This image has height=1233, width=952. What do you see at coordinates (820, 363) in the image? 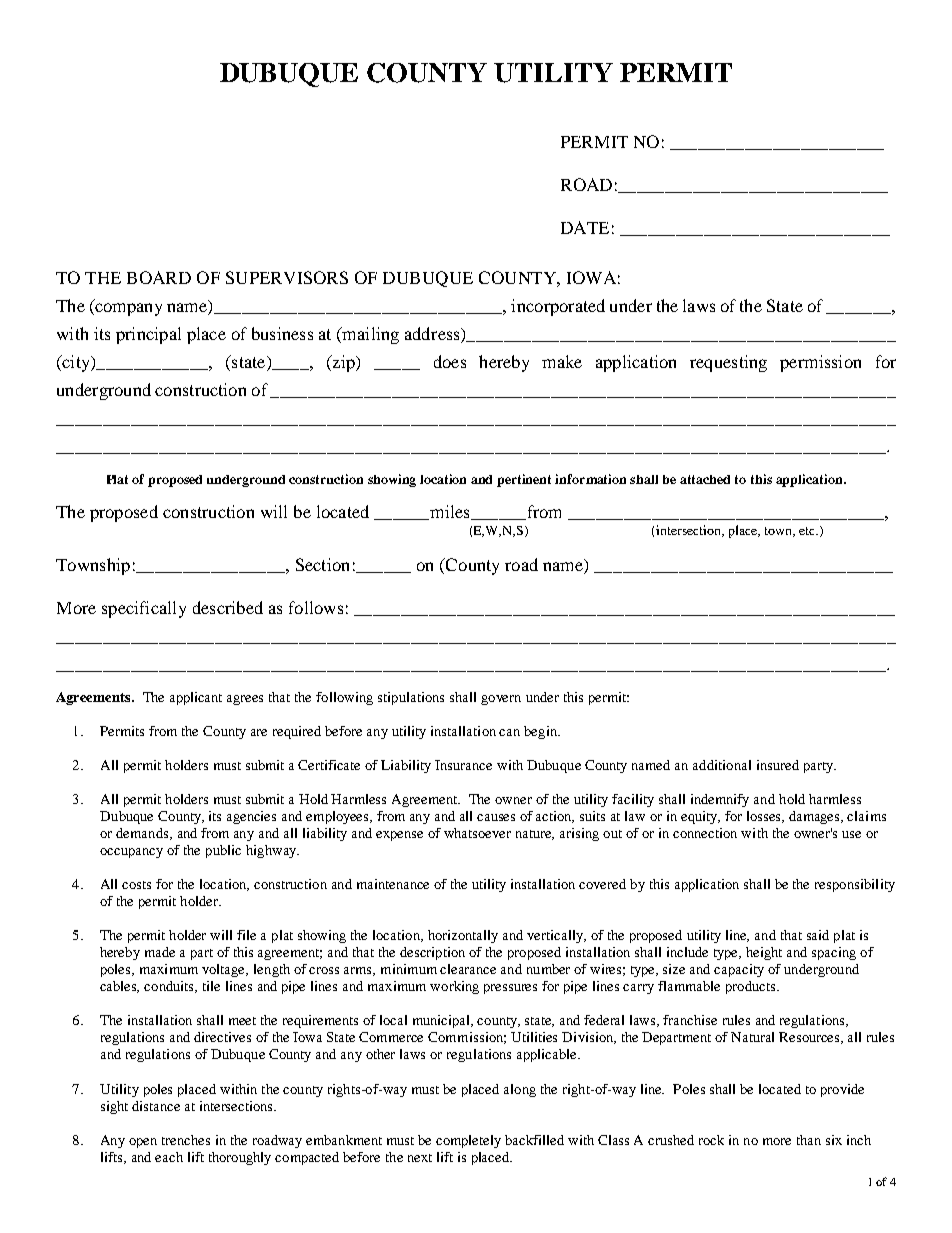
I see `permission` at bounding box center [820, 363].
